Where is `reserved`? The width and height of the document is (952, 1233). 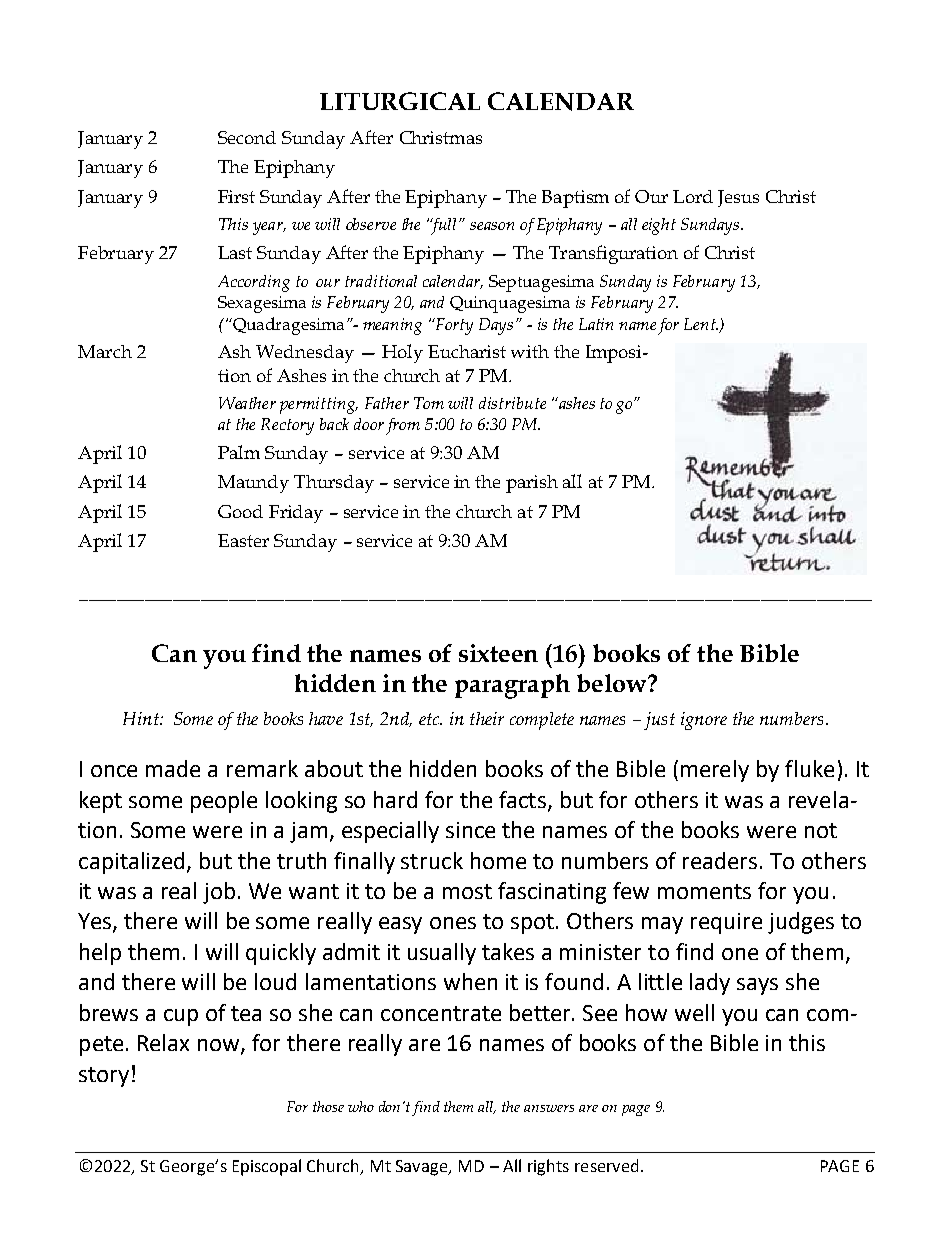
reserved is located at coordinates (606, 1165).
